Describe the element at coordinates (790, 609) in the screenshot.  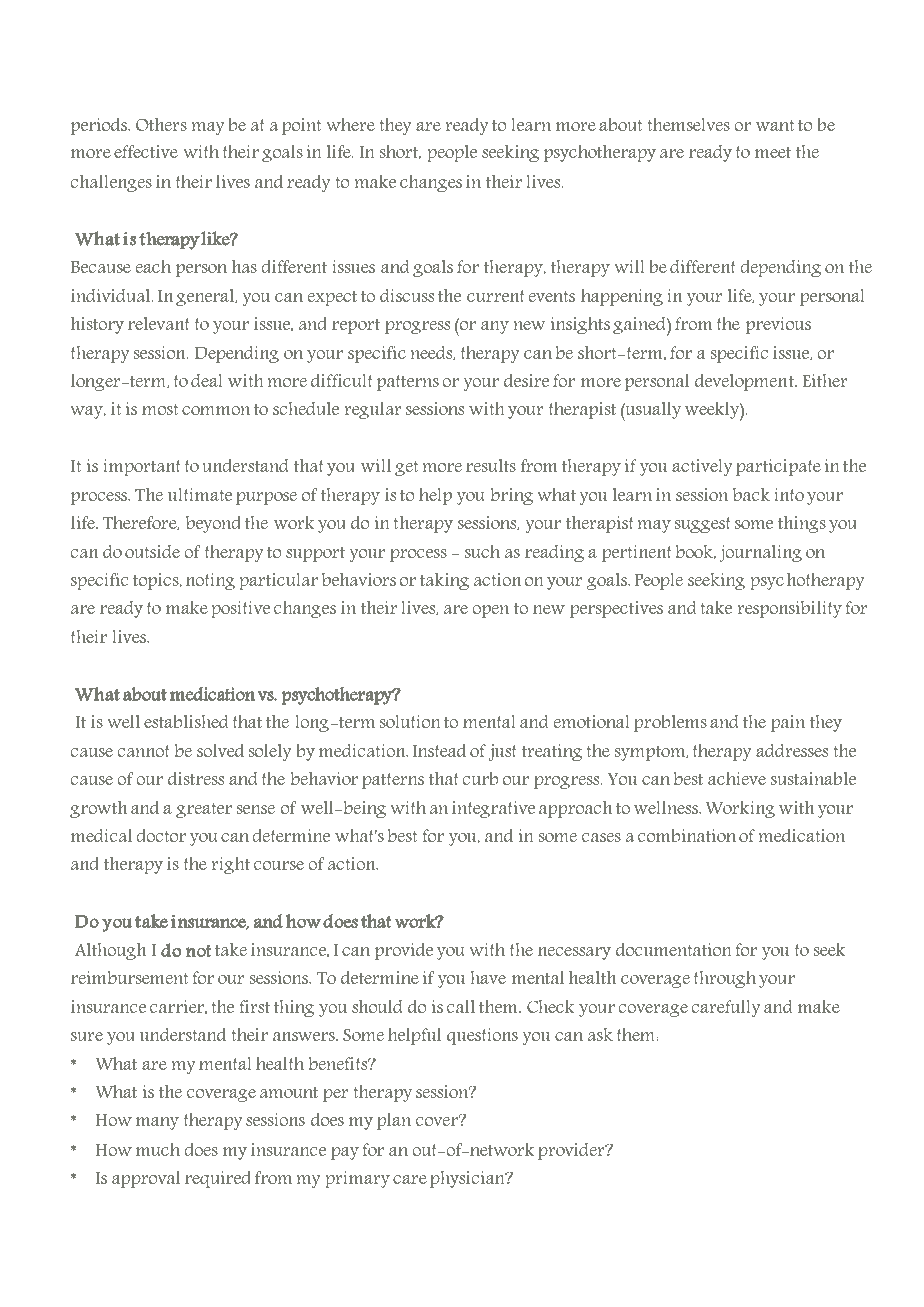
I see `responsibility` at that location.
